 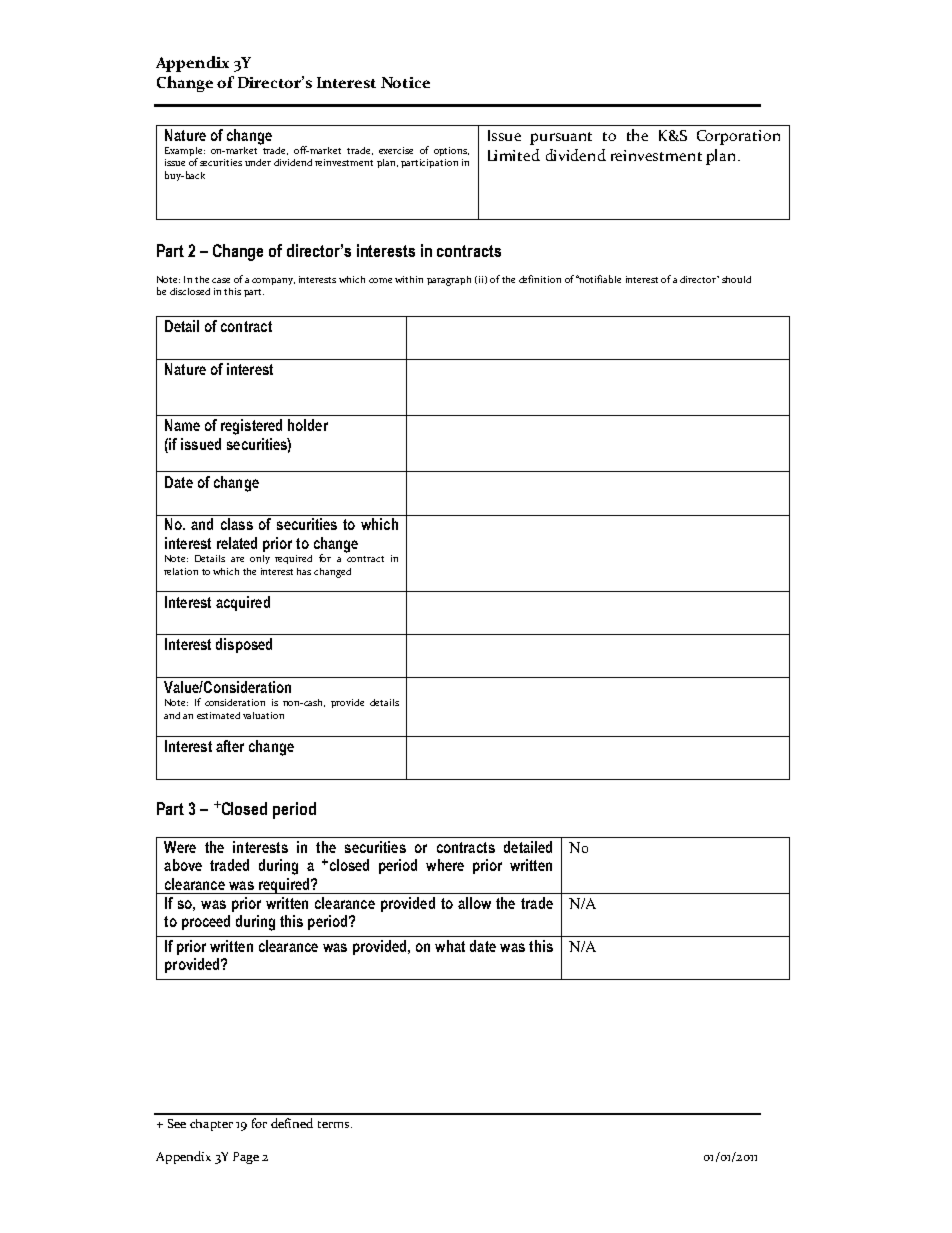 What do you see at coordinates (182, 425) in the document?
I see `Name` at bounding box center [182, 425].
